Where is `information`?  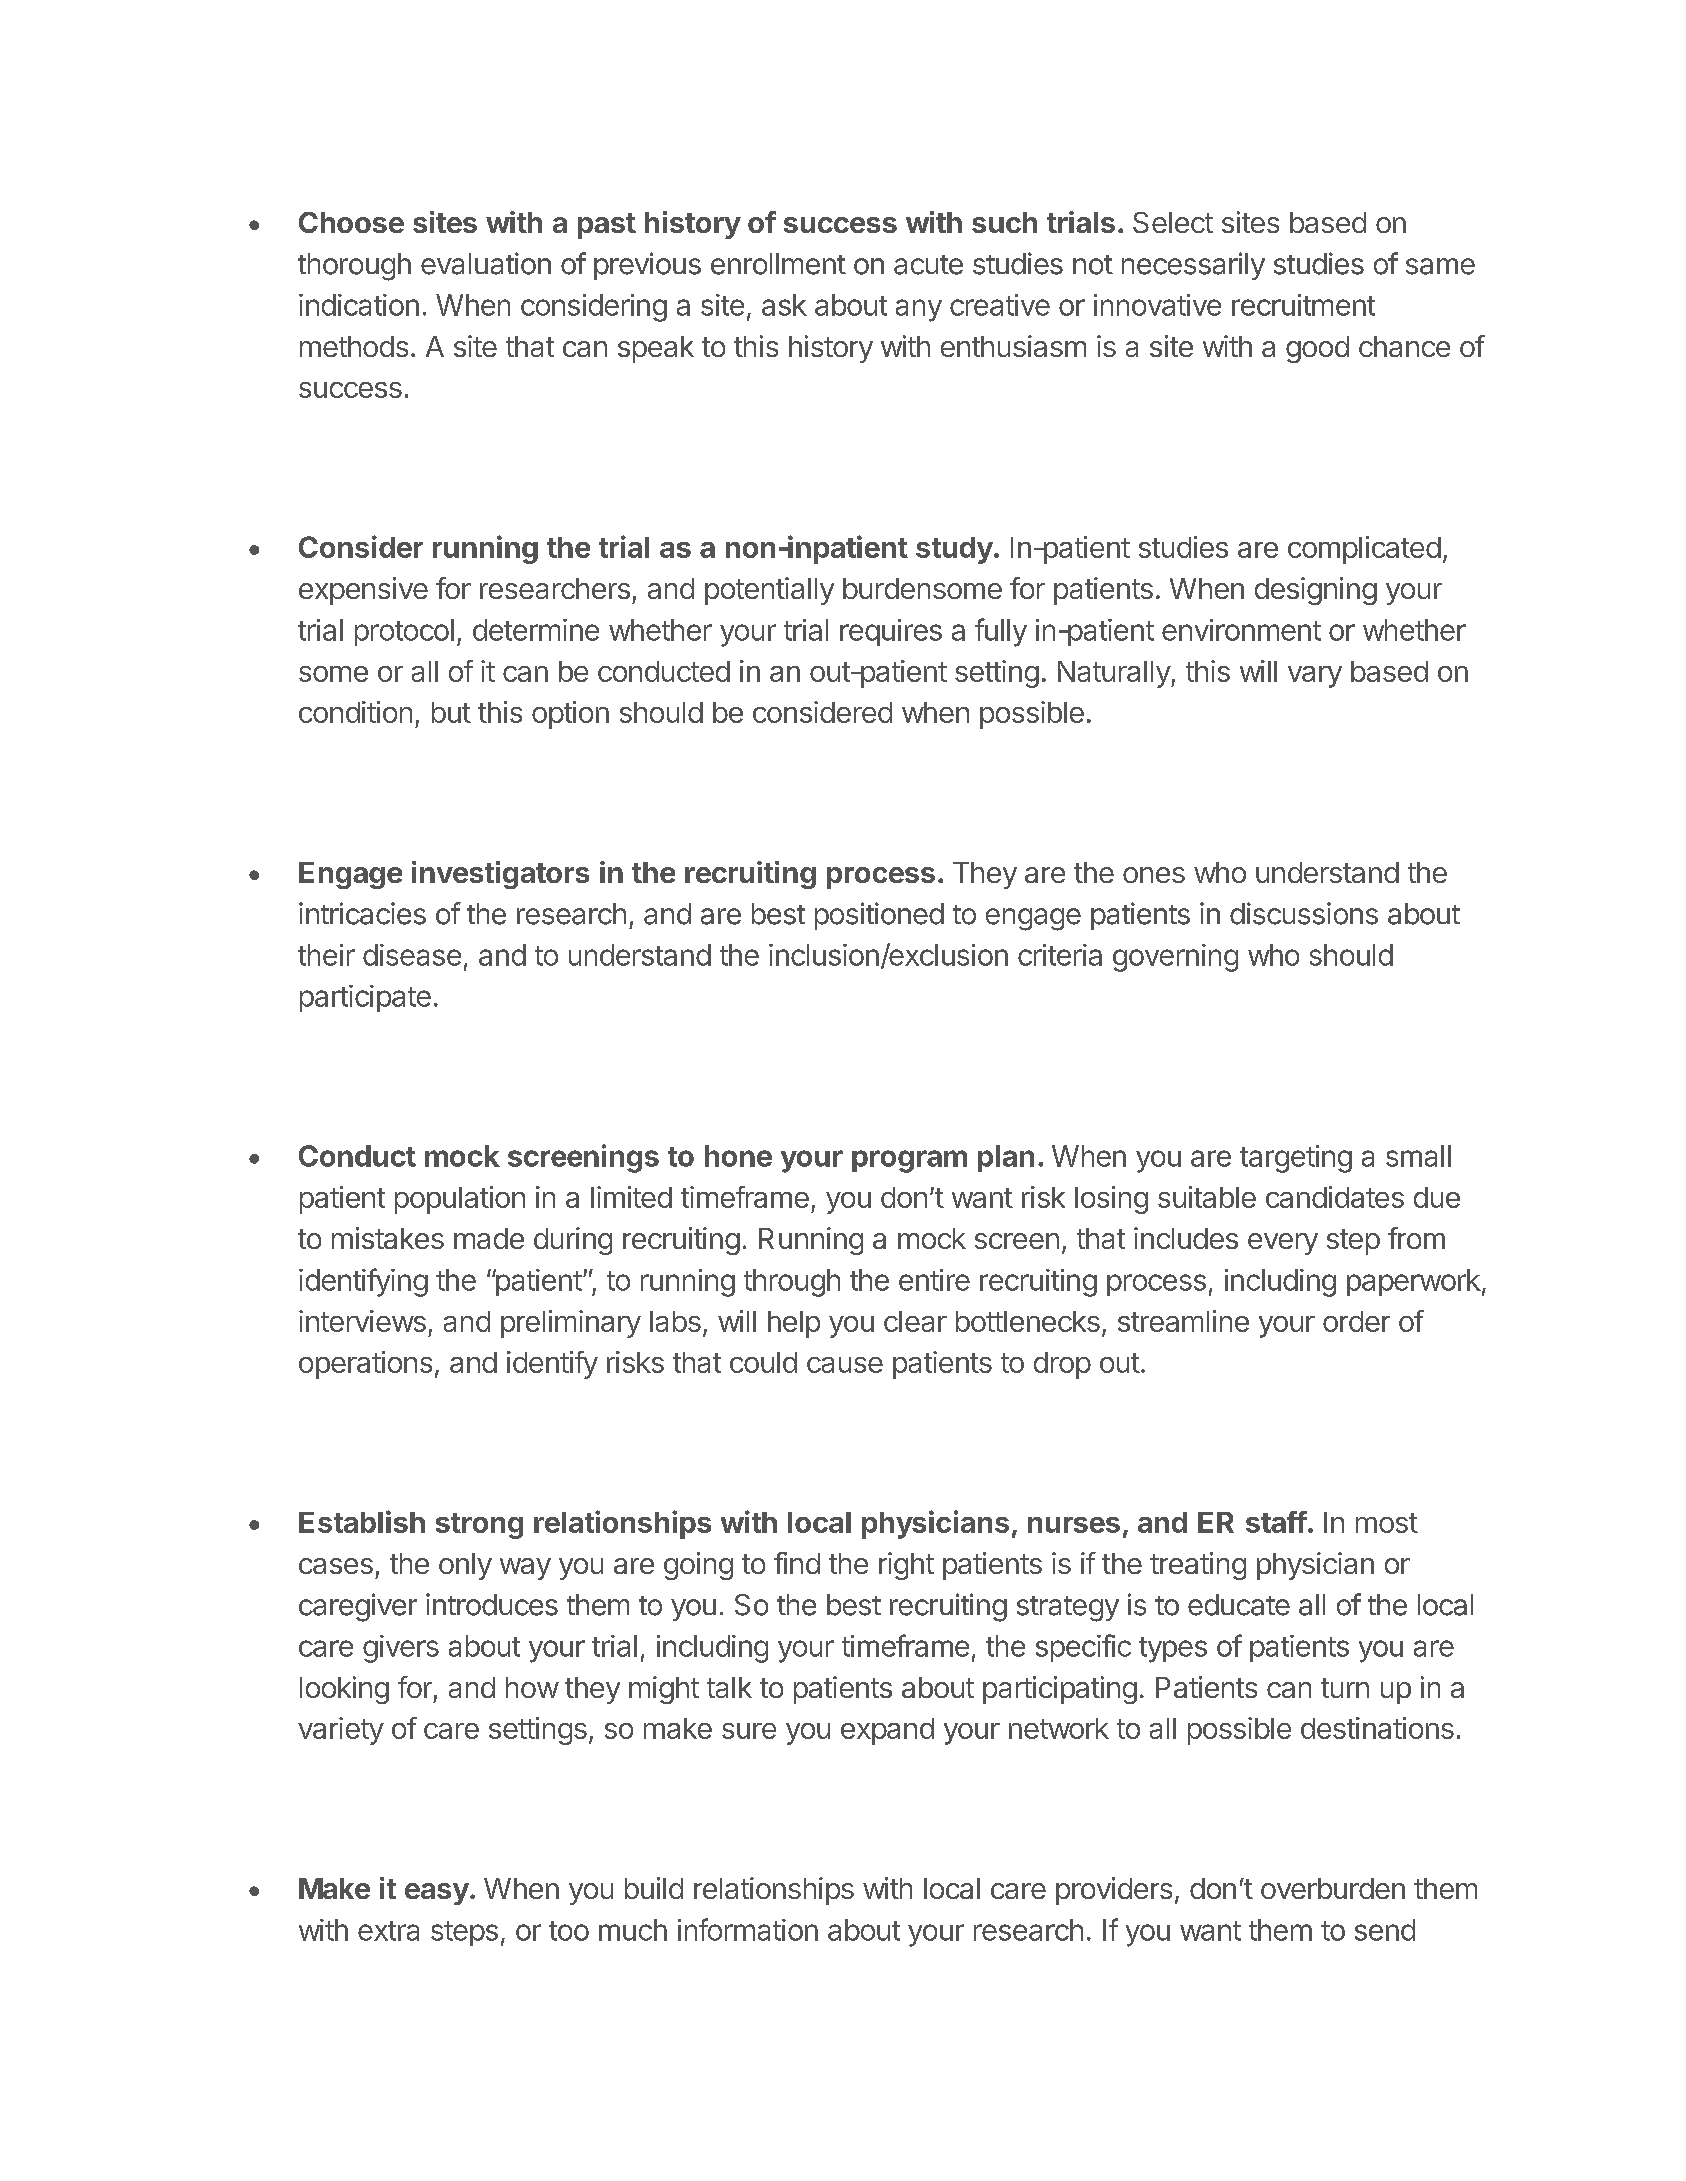
information is located at coordinates (748, 1929).
